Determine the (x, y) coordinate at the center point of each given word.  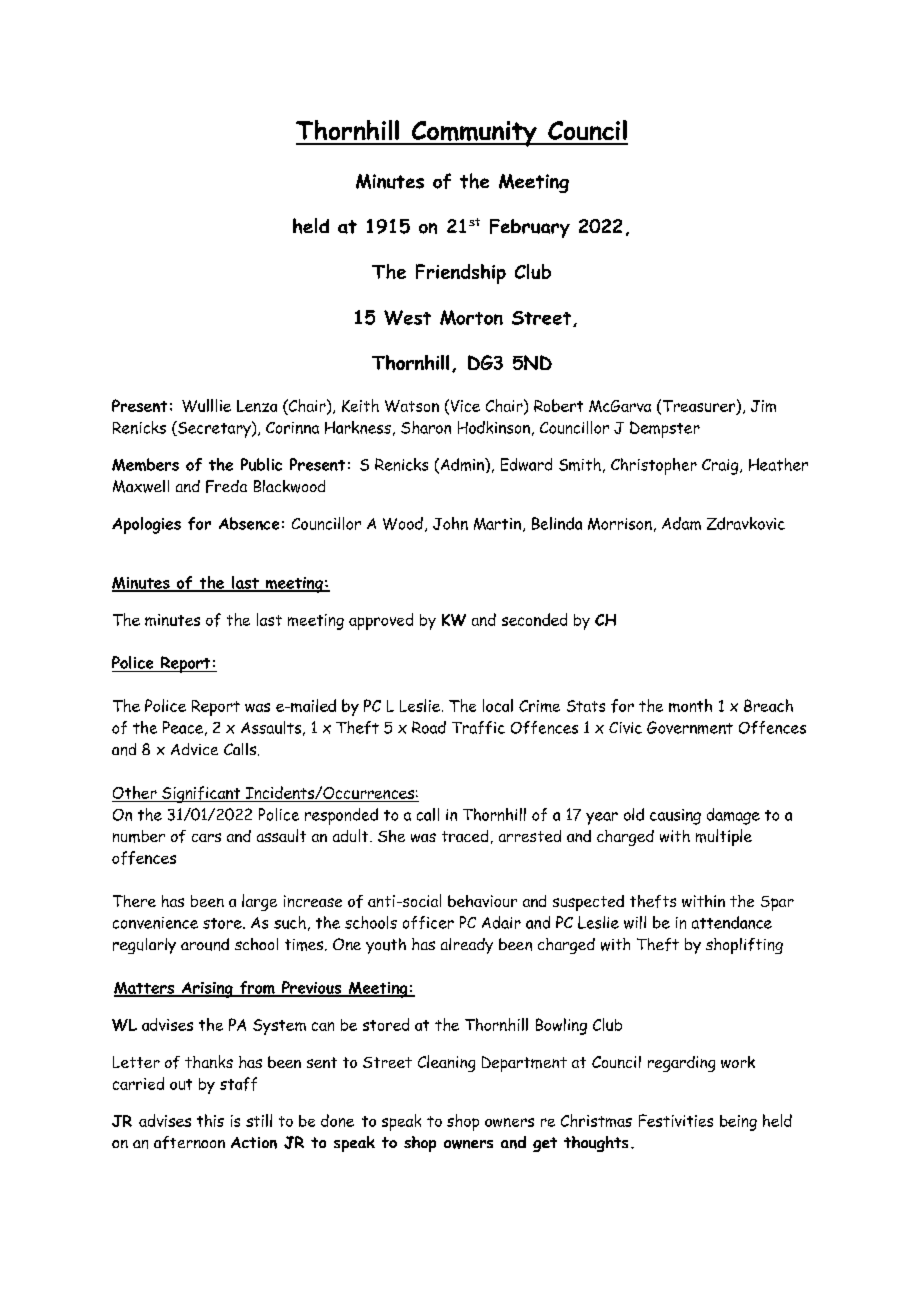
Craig (721, 467)
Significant (201, 794)
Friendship (461, 274)
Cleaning (446, 1063)
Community (474, 134)
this (210, 1120)
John (450, 523)
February (530, 228)
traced (465, 836)
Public (261, 464)
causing (675, 817)
